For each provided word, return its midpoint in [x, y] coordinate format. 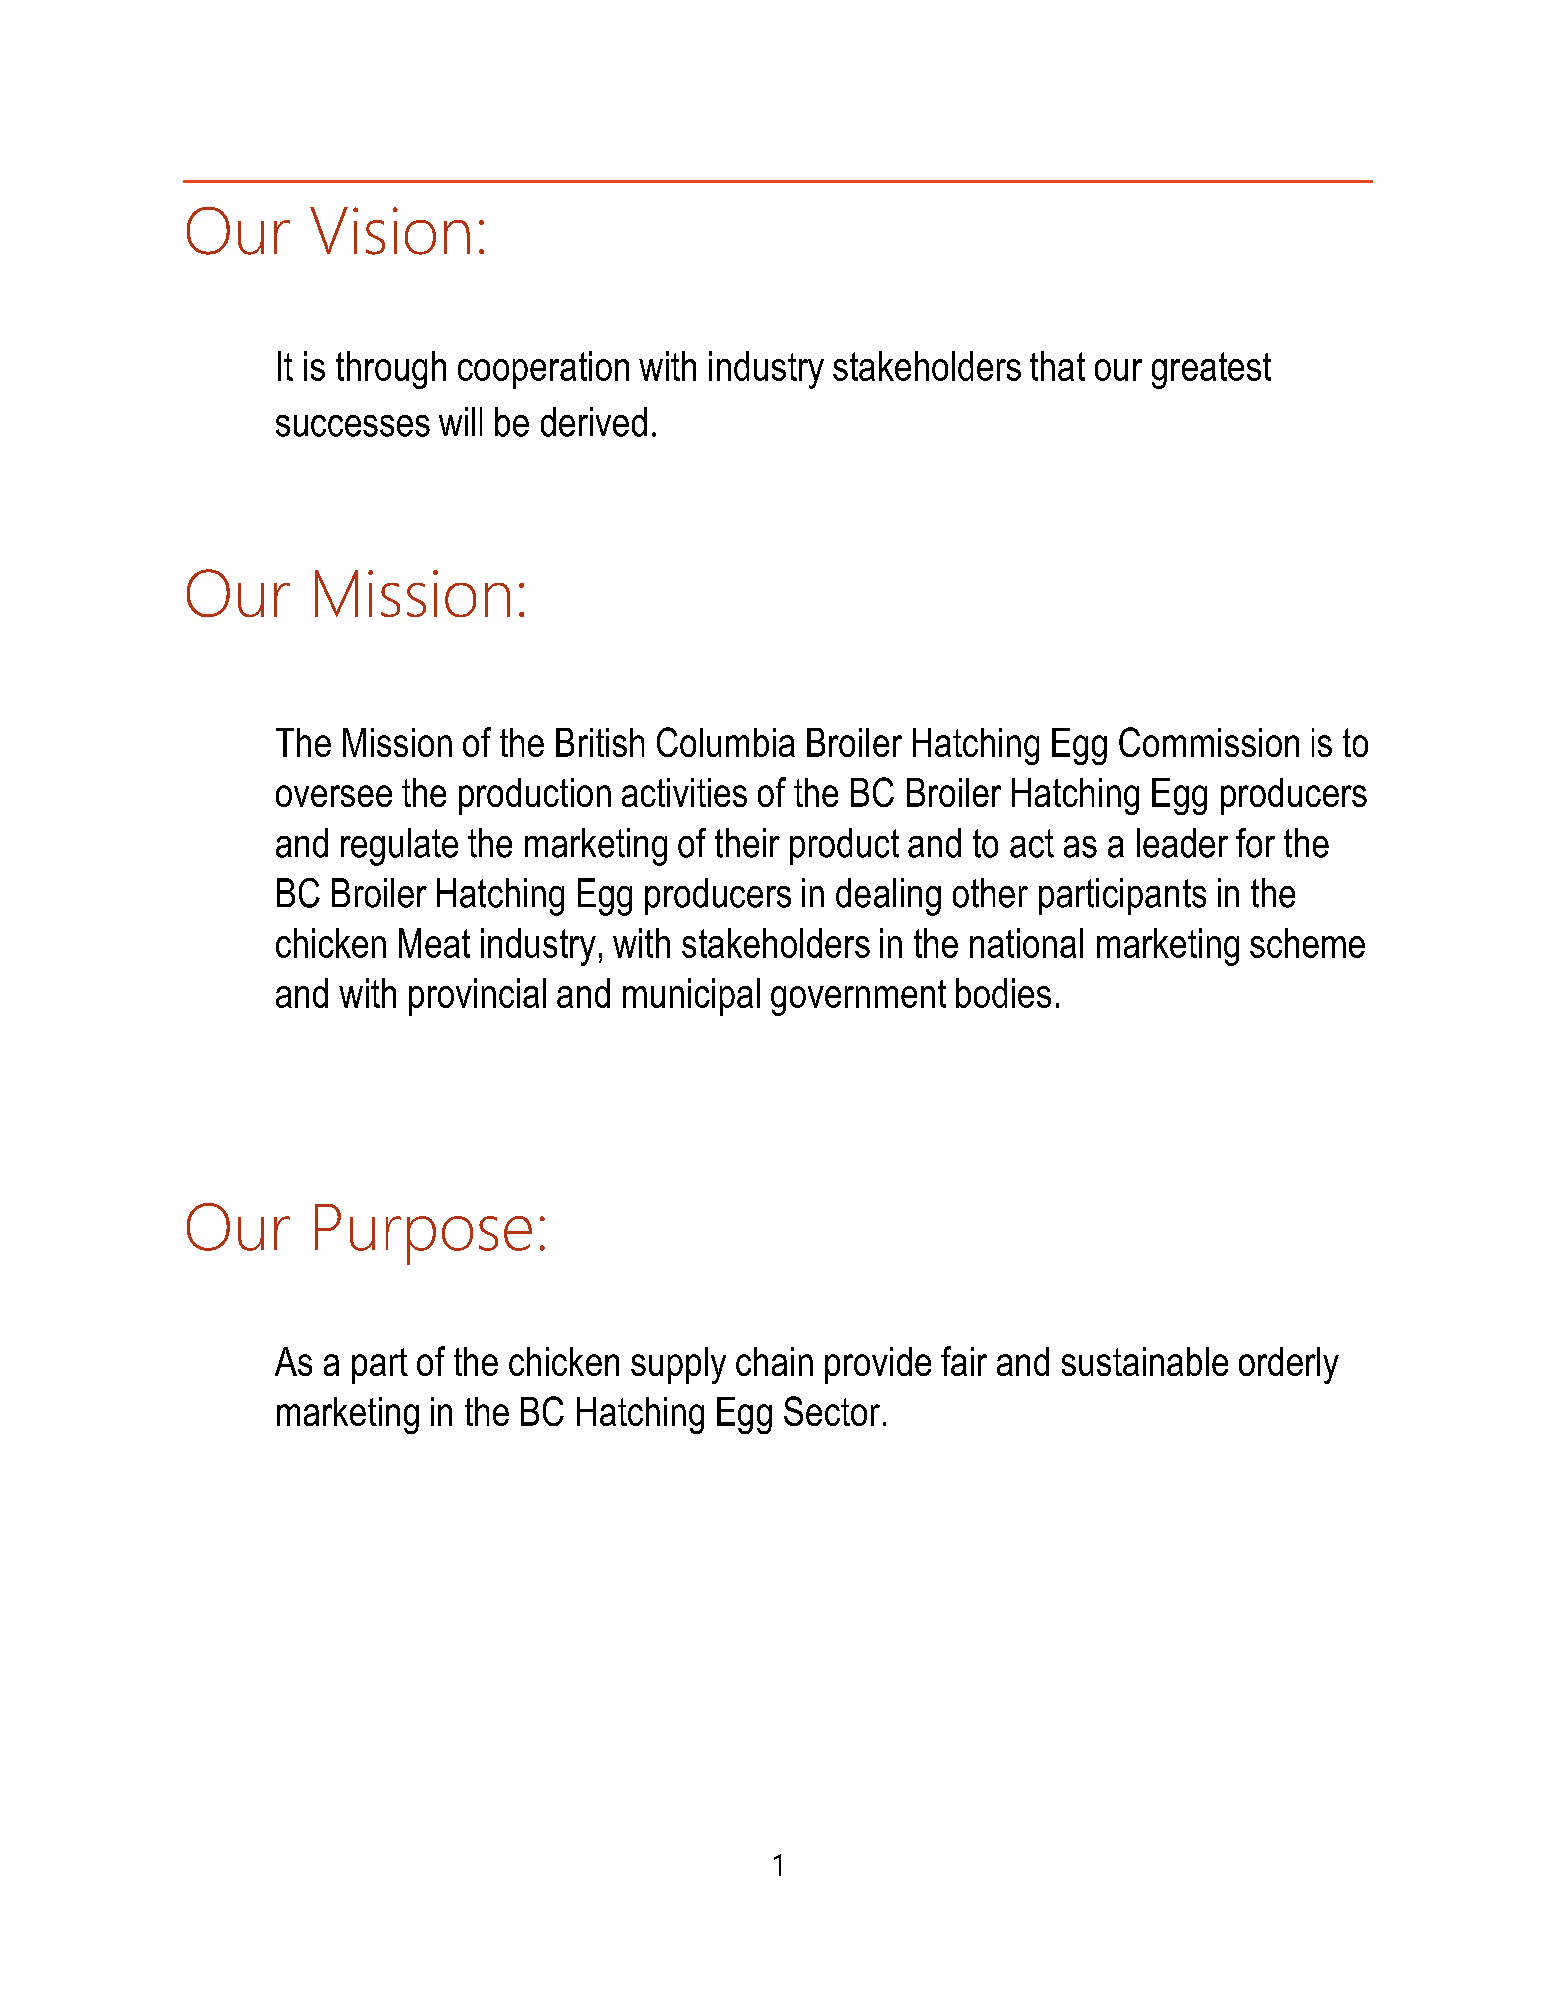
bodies [1003, 993]
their [747, 843]
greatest [1211, 370]
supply [678, 1365]
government [858, 998]
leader [1182, 843]
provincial [477, 997]
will [460, 421]
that [1057, 366]
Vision [390, 231]
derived [594, 422]
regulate [399, 847]
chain [774, 1361]
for [1255, 843]
